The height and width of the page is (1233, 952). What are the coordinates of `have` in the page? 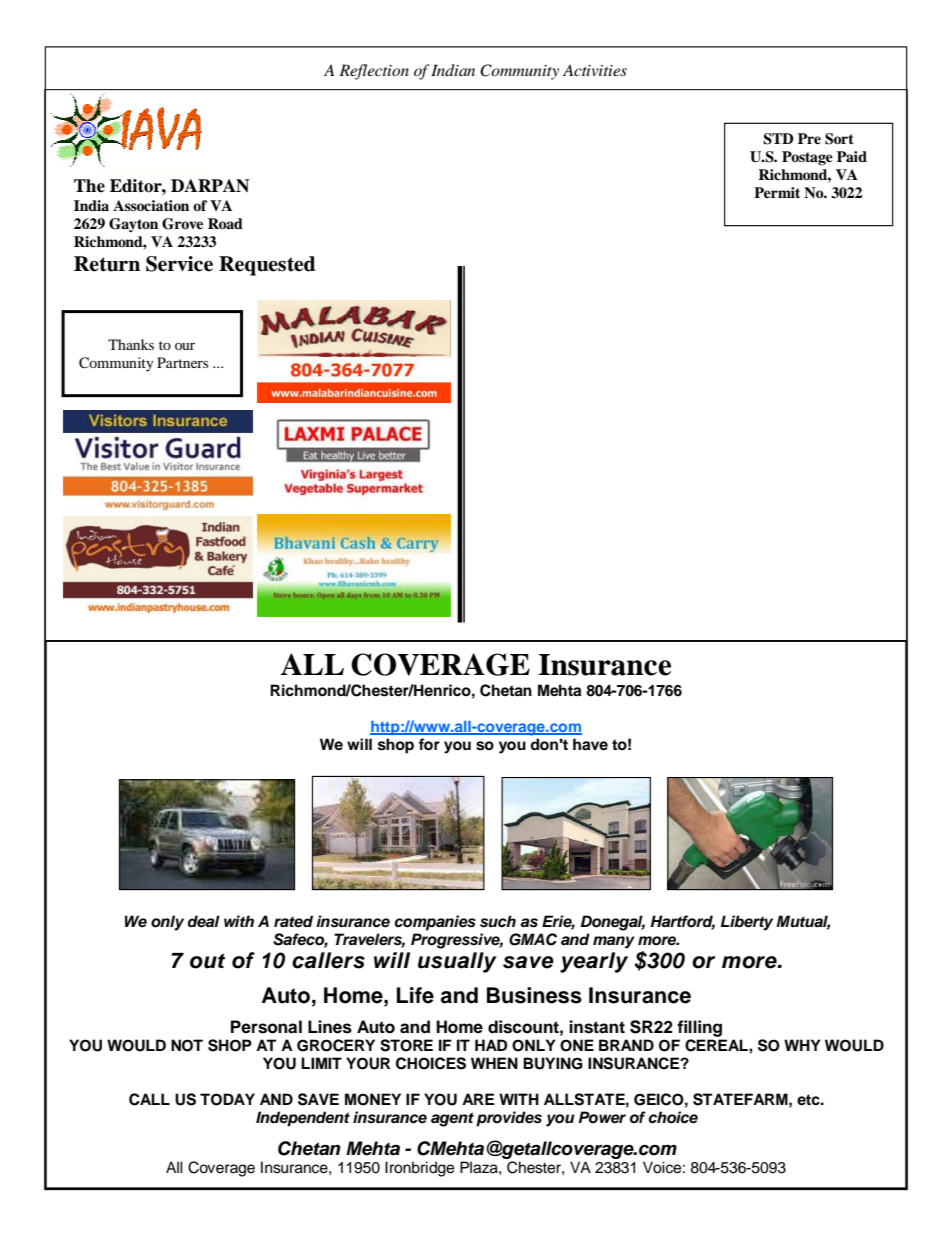 It's located at (590, 744).
